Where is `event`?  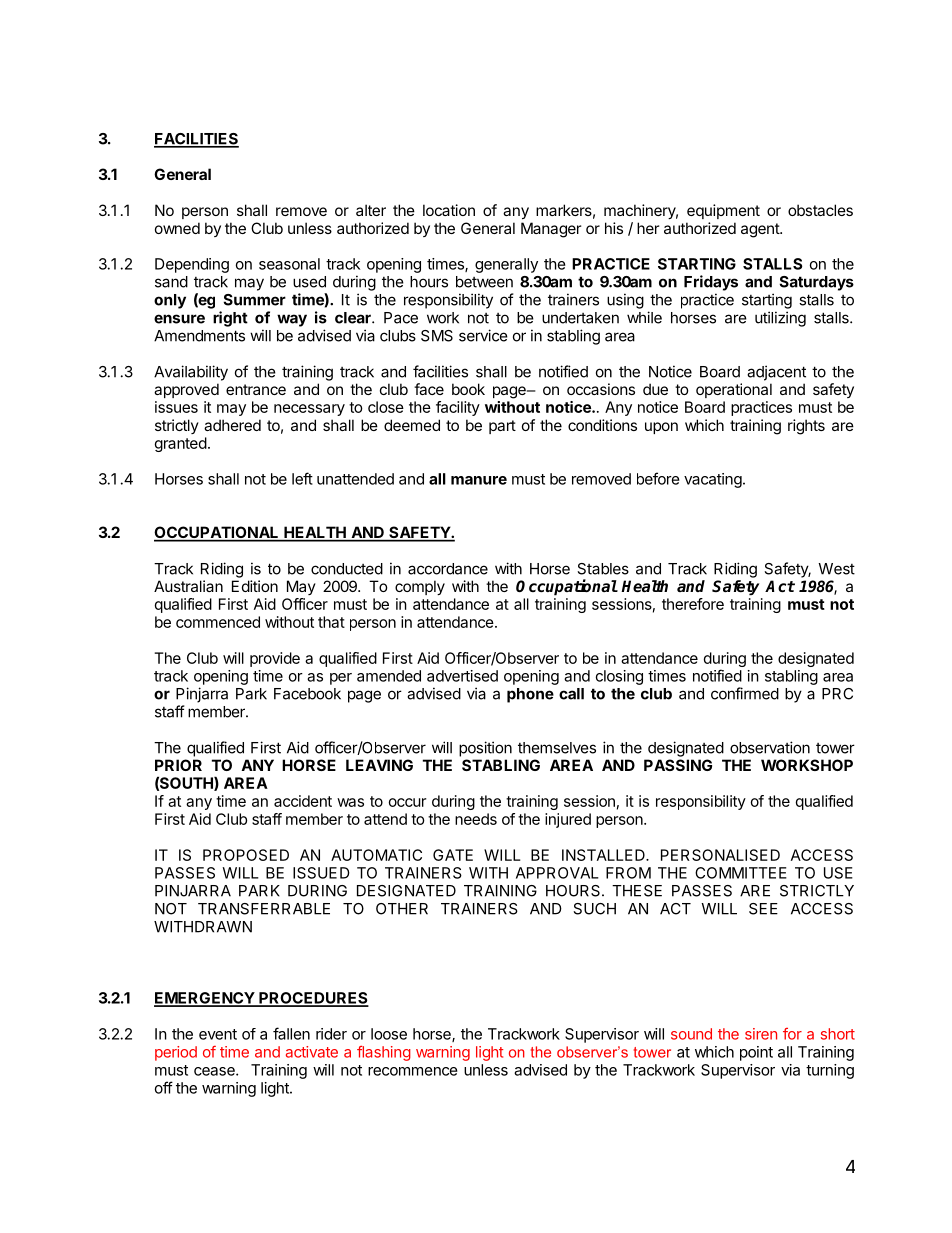
event is located at coordinates (218, 1034).
